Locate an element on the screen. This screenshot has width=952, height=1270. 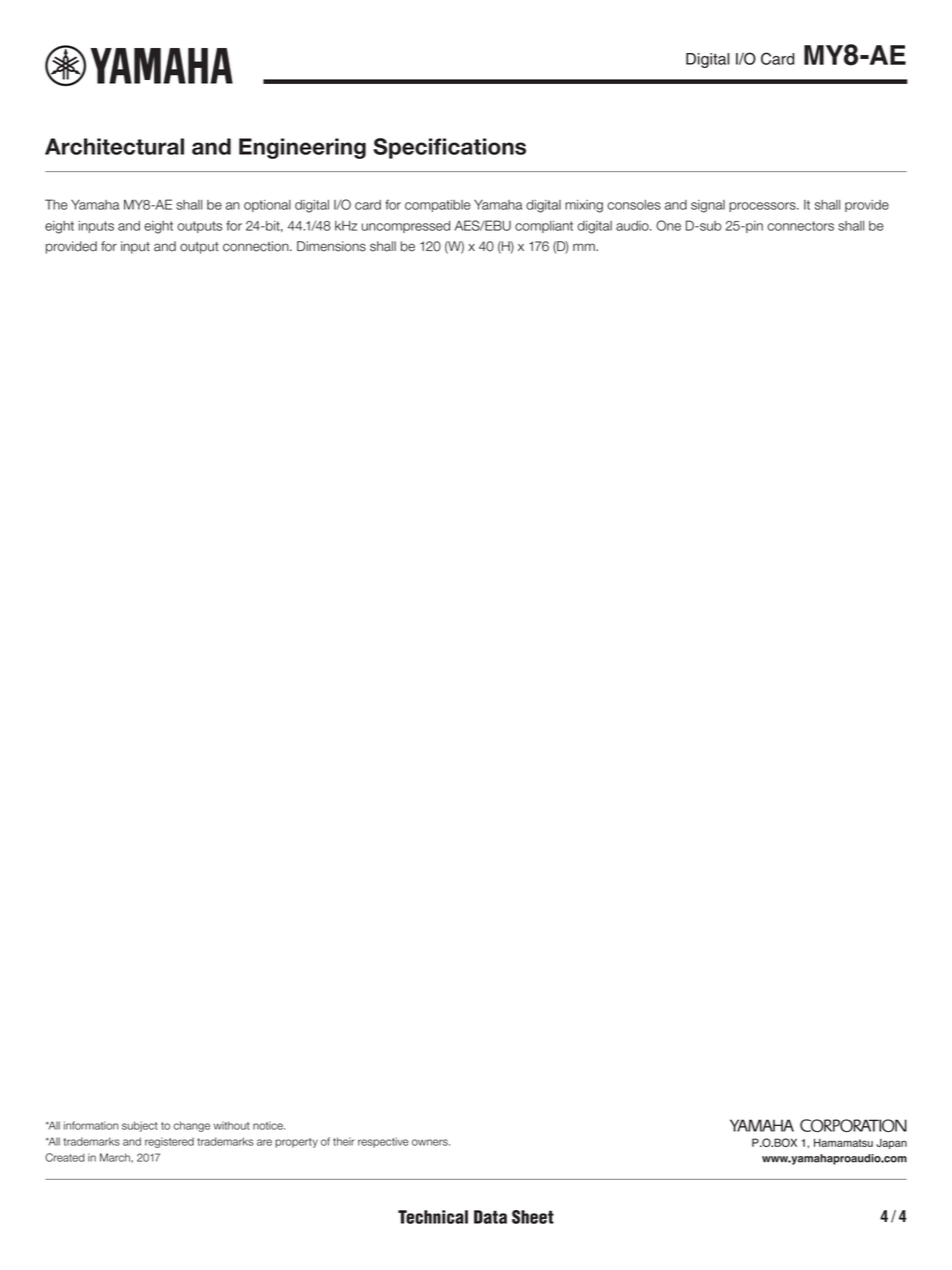
One is located at coordinates (668, 225).
